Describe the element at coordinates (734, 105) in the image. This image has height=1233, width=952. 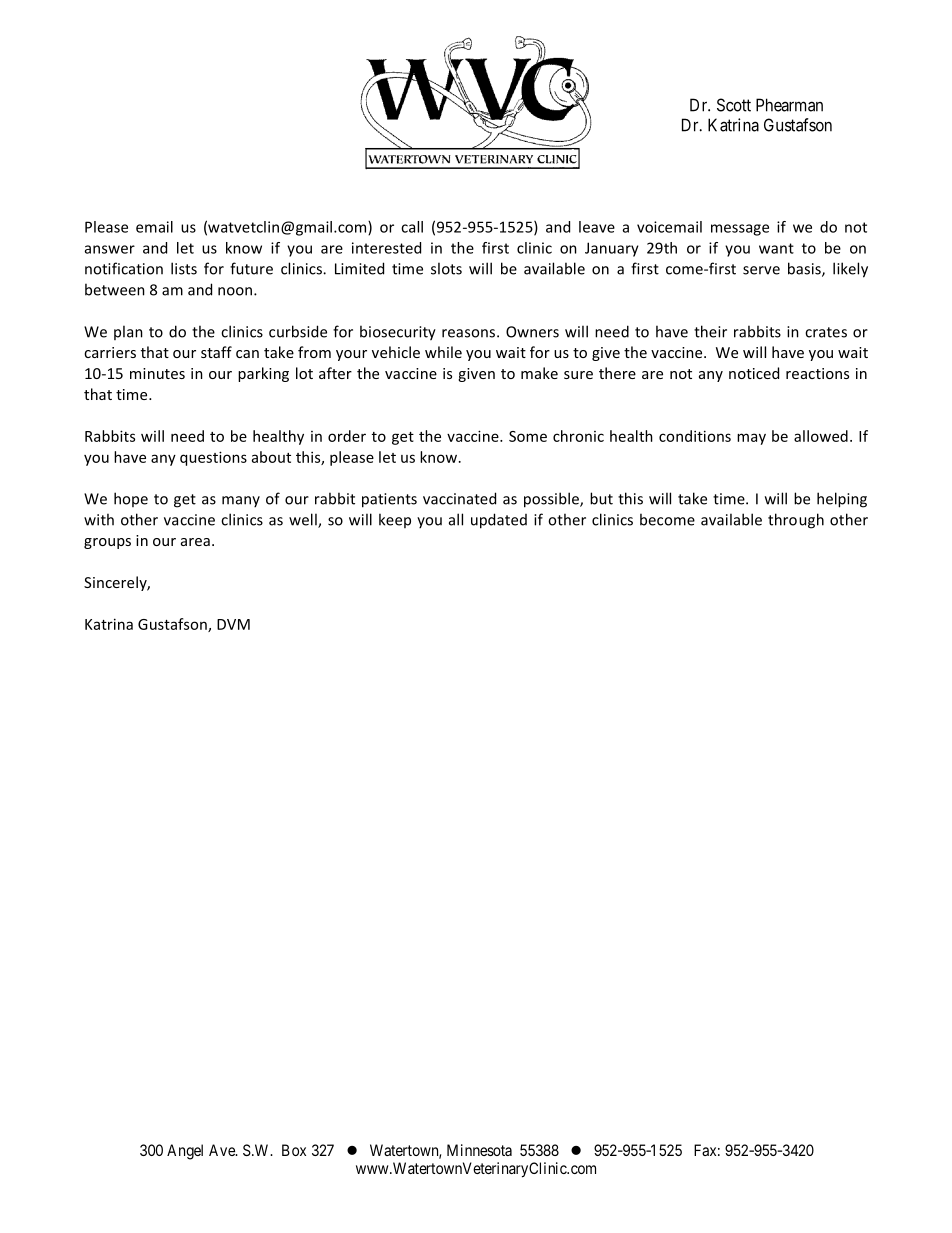
I see `Scott` at that location.
